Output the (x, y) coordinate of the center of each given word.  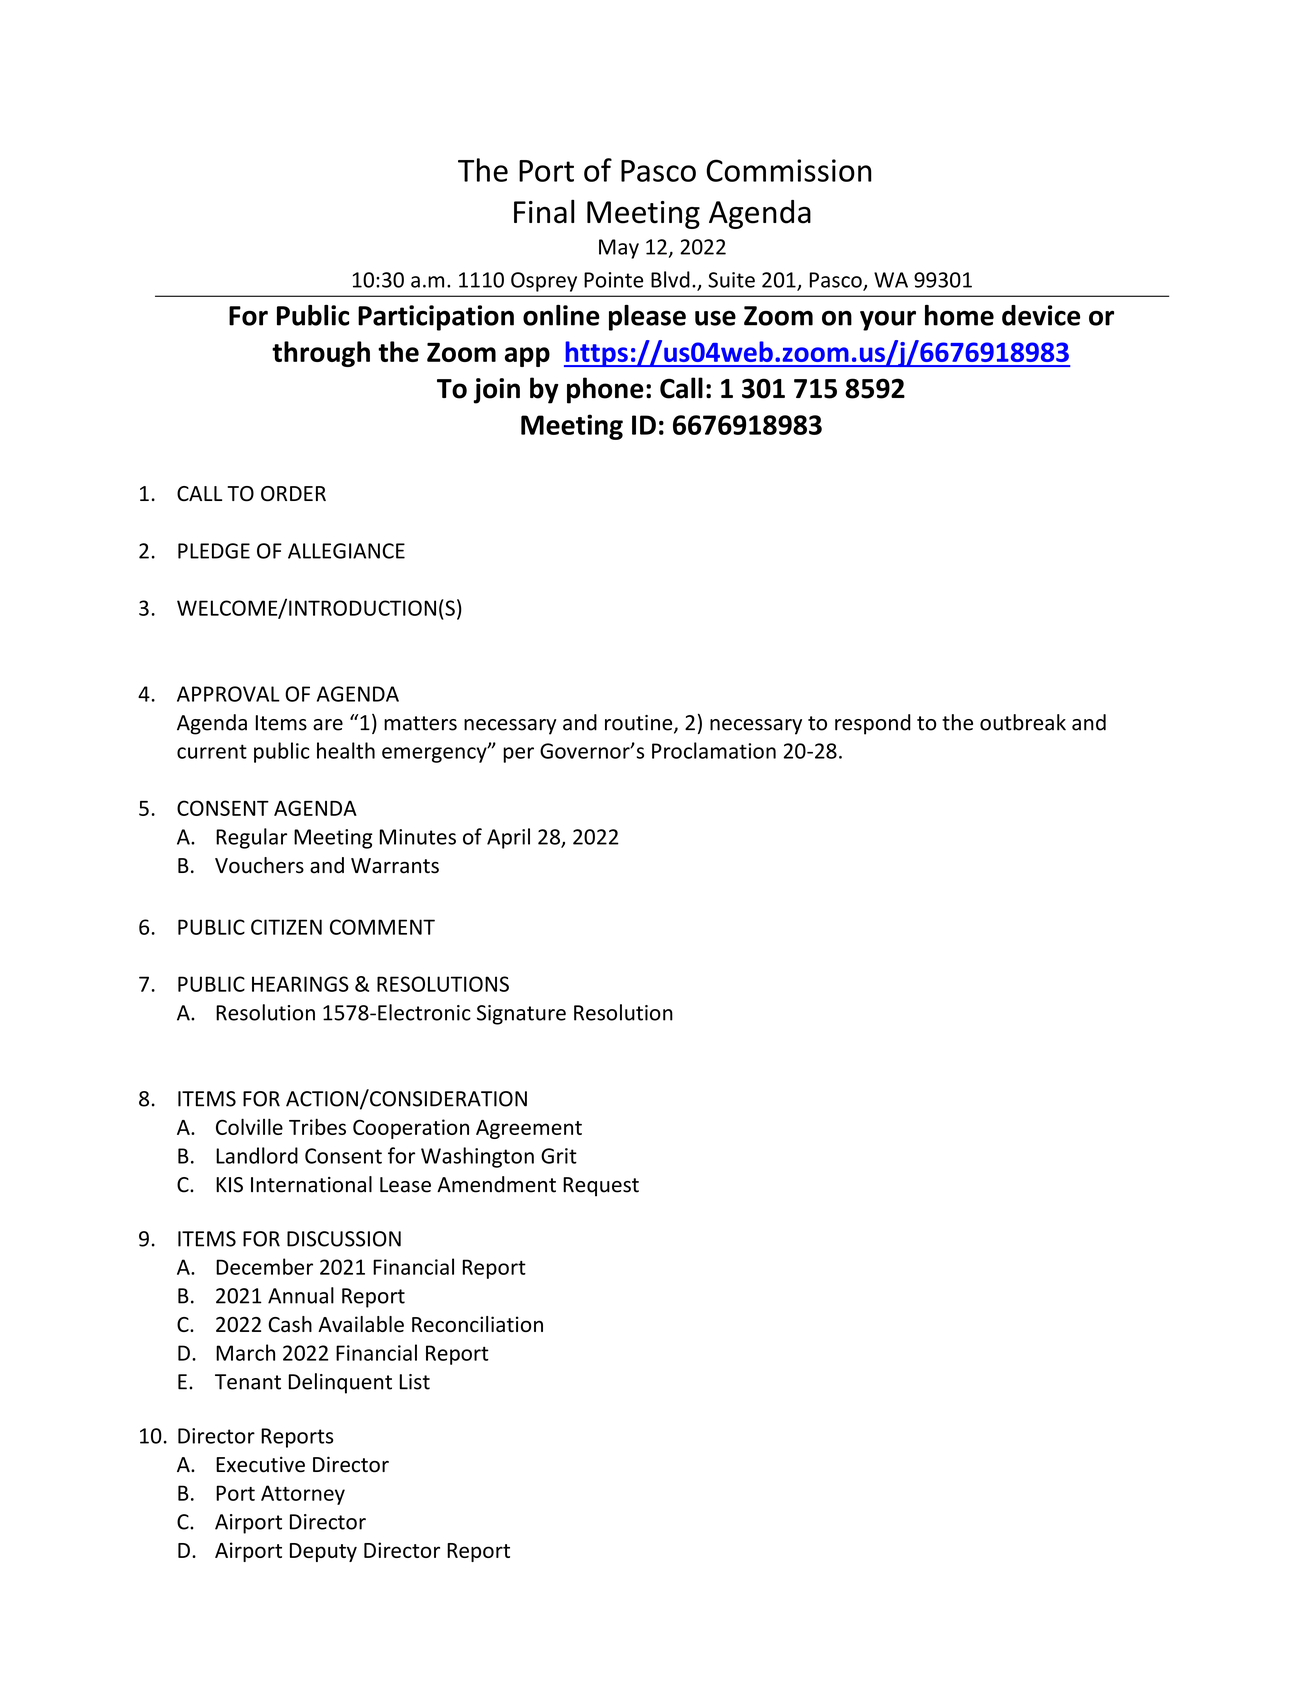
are (328, 725)
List (415, 1382)
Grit (559, 1156)
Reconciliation (477, 1324)
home (959, 315)
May (619, 249)
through (321, 354)
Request (601, 1187)
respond (873, 724)
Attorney (303, 1495)
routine (640, 724)
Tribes (317, 1126)
